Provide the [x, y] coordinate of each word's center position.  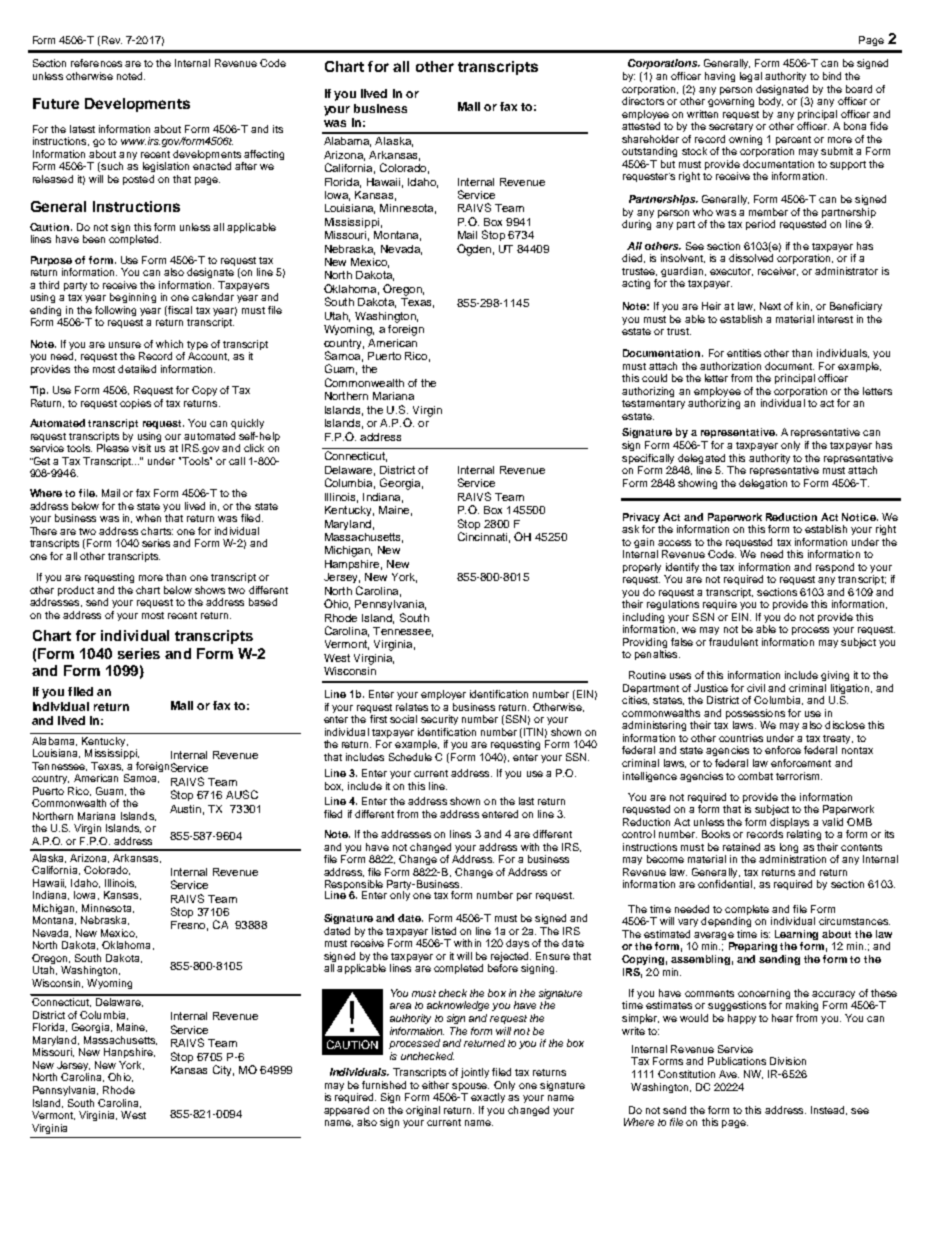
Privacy [641, 518]
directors [643, 101]
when [148, 518]
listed [444, 931]
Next [770, 306]
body [771, 102]
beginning [133, 298]
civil [756, 688]
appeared [346, 1112]
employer [443, 695]
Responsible [354, 886]
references [96, 63]
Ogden [474, 250]
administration [792, 859]
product [76, 591]
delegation [763, 484]
